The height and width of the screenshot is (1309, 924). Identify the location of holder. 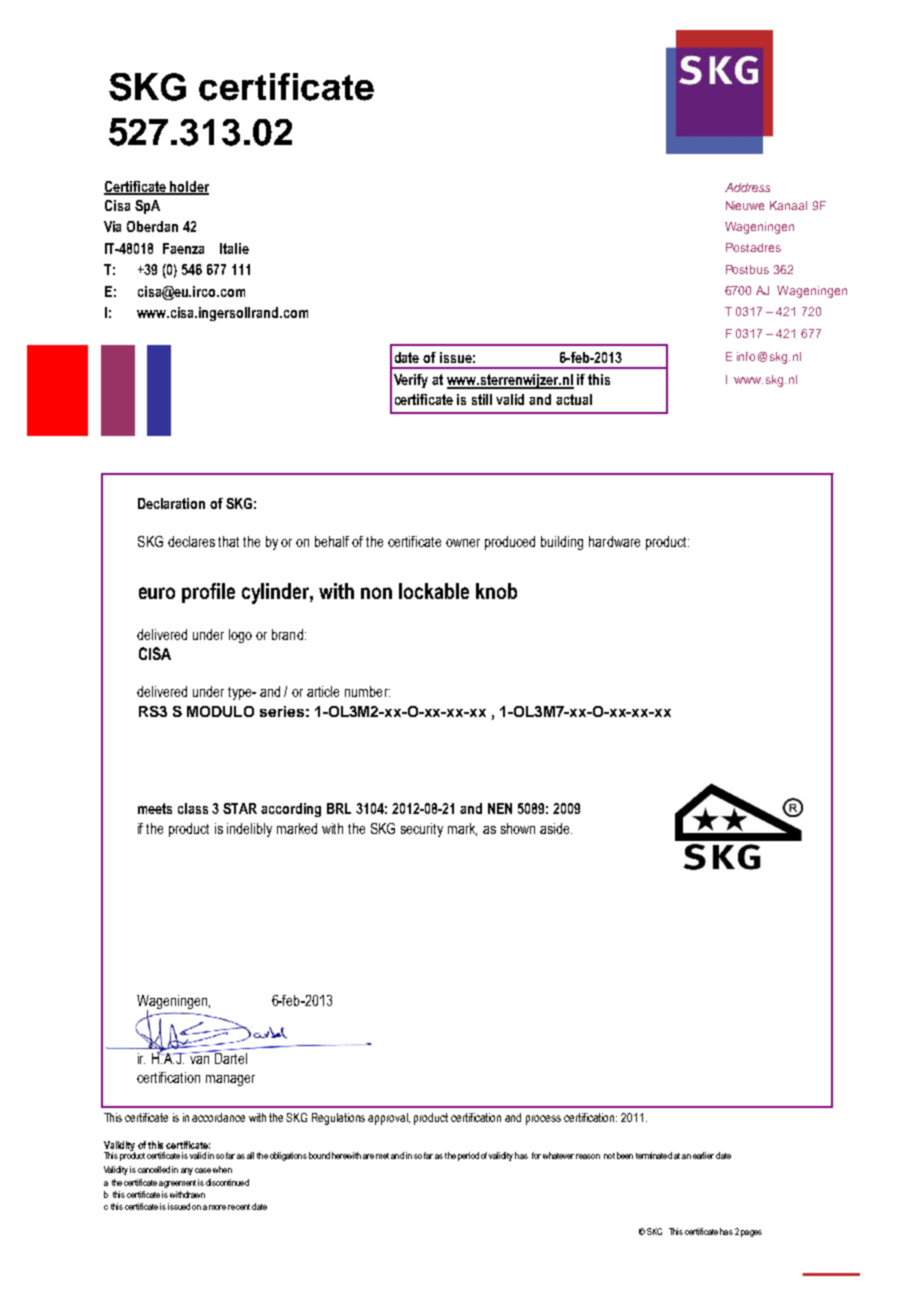
(189, 187).
